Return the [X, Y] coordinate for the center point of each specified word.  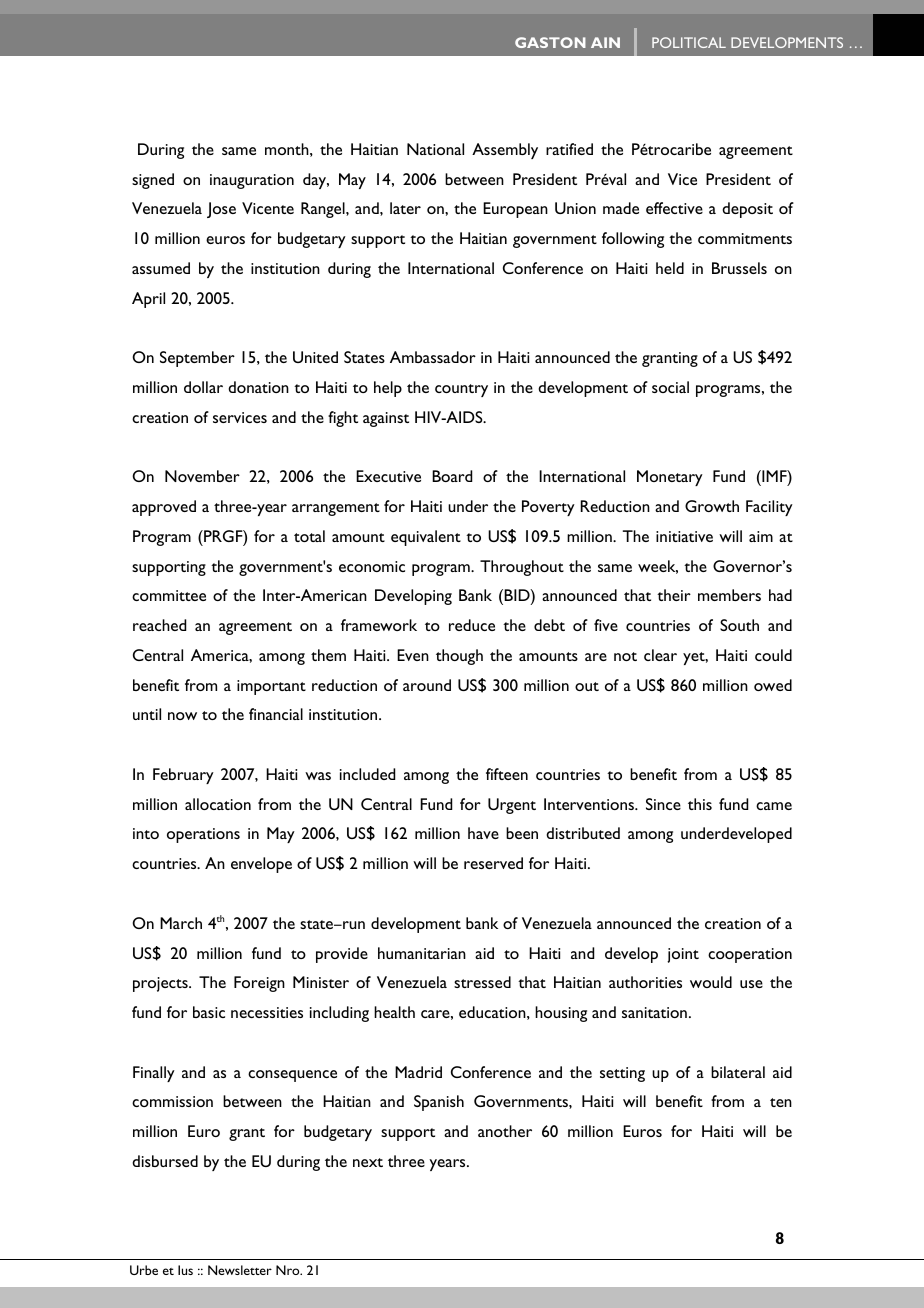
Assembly [505, 151]
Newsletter [240, 1270]
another [505, 1131]
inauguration [252, 181]
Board [452, 476]
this [700, 804]
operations [203, 835]
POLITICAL [689, 42]
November [202, 476]
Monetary [670, 478]
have [483, 833]
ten [781, 1102]
